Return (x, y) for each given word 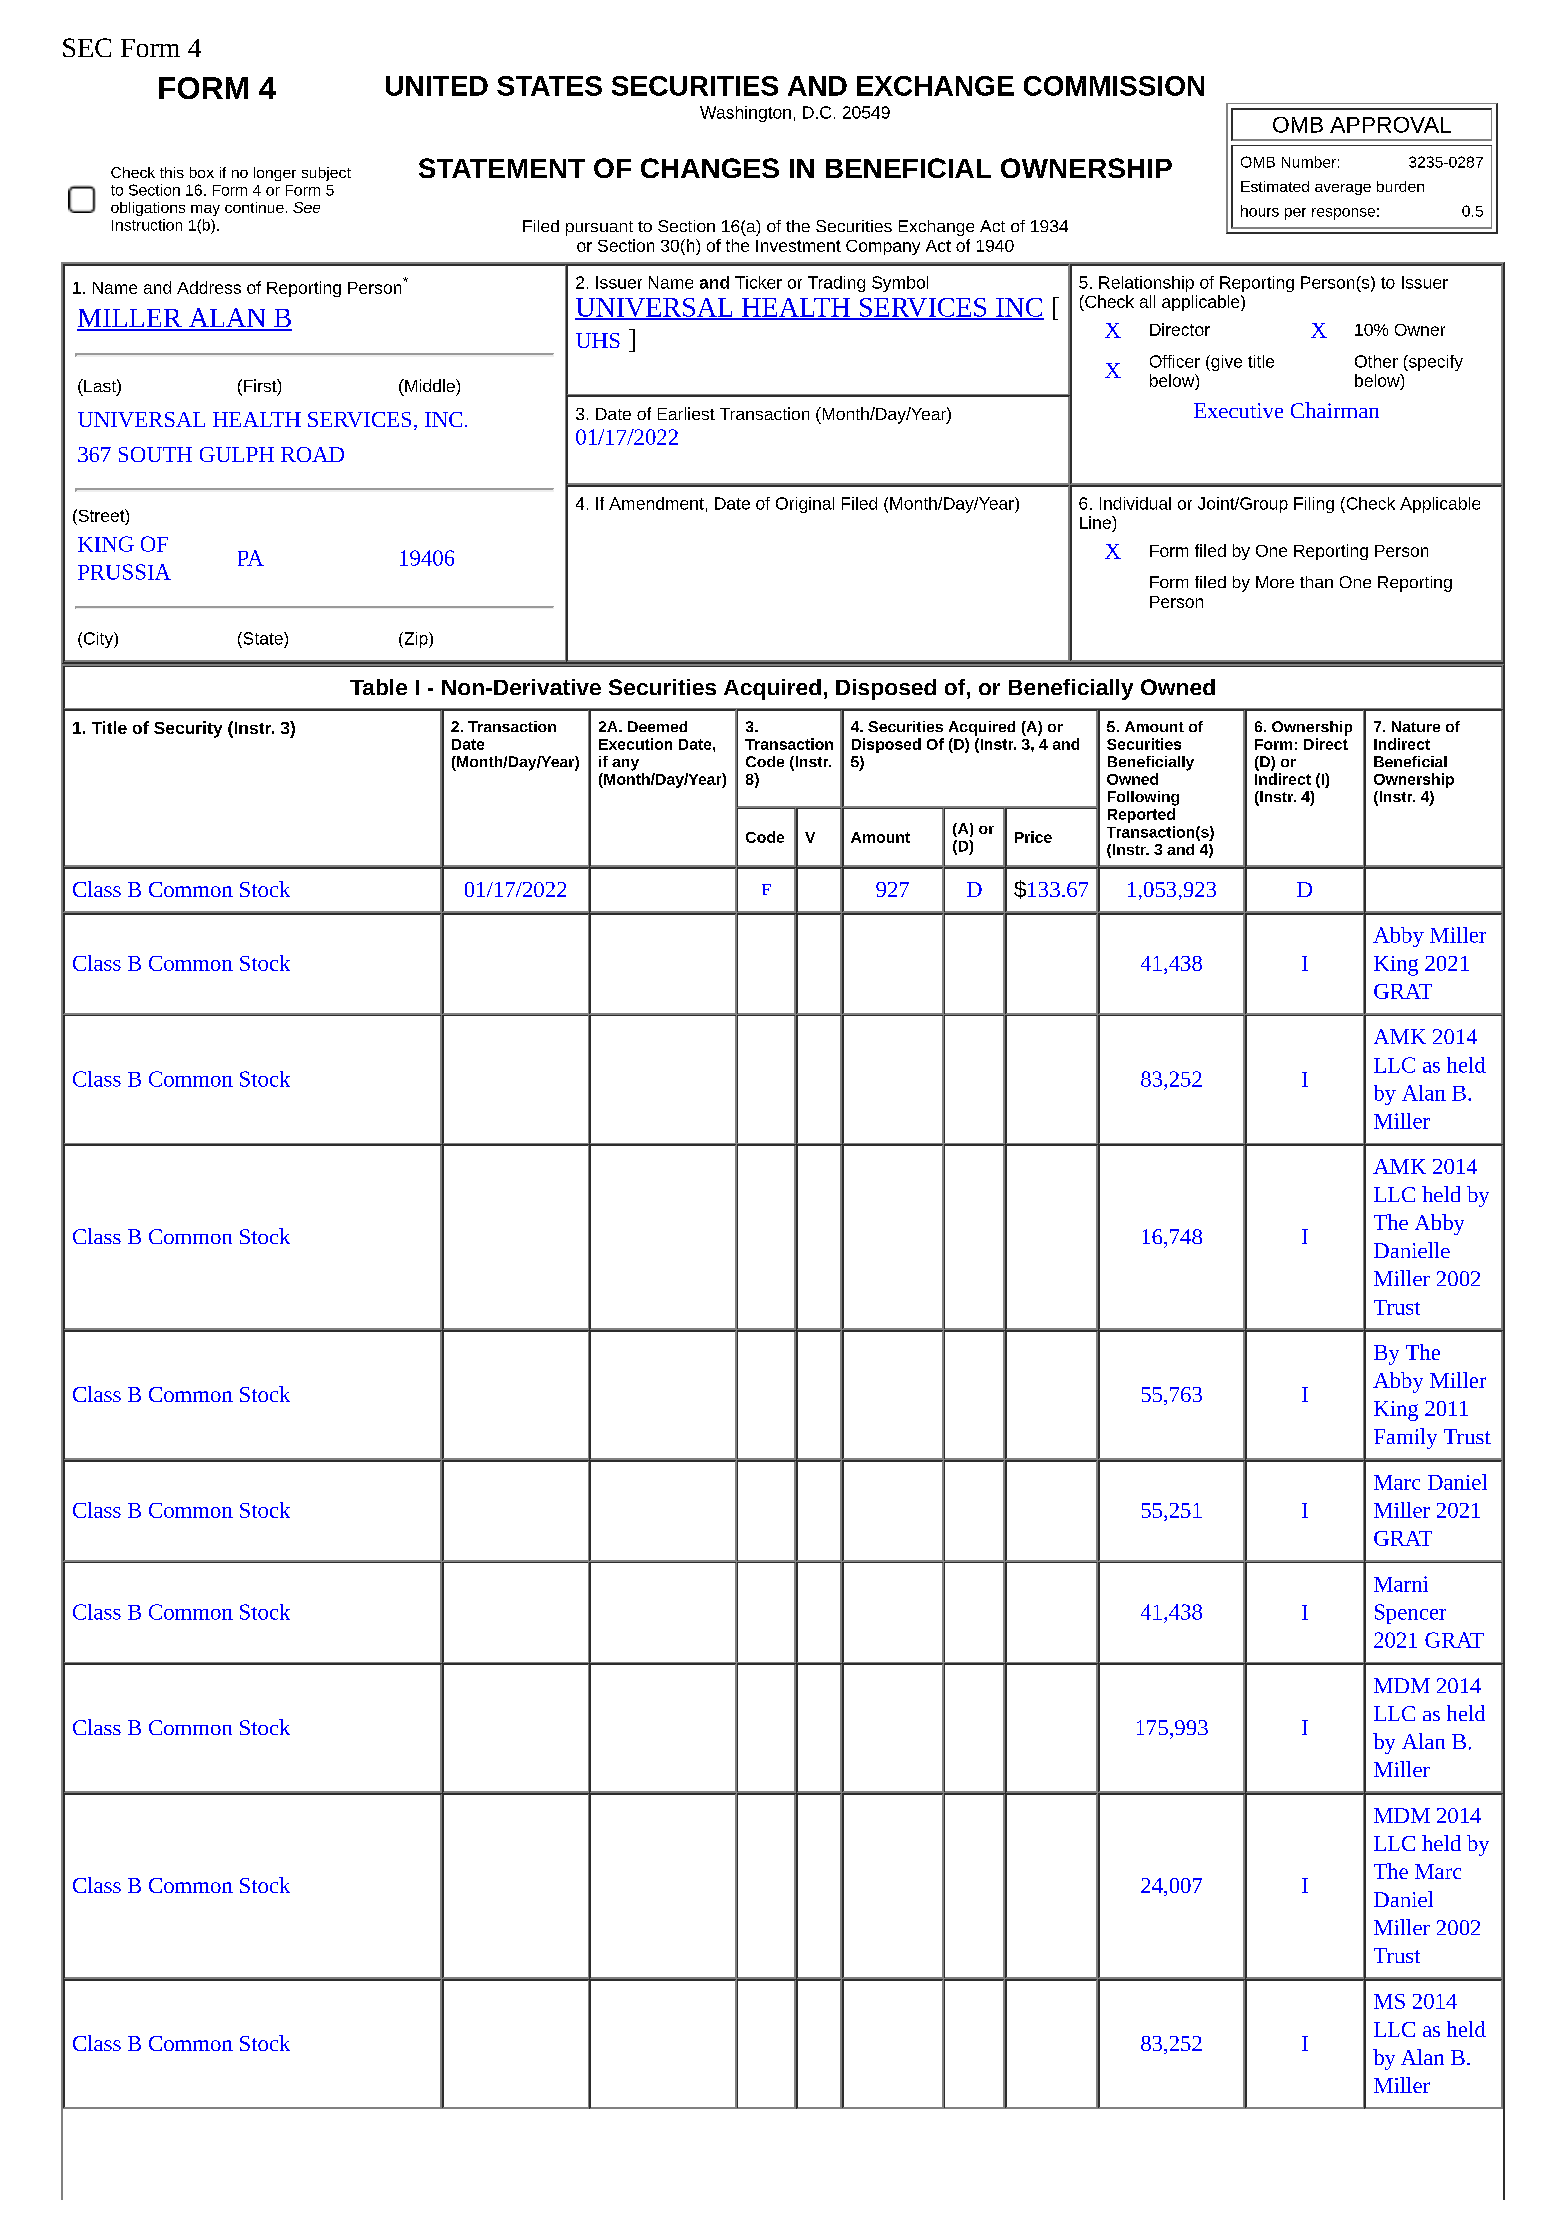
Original (805, 505)
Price (1033, 837)
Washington (745, 114)
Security (188, 729)
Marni (1401, 1584)
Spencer (1410, 1614)
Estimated (1275, 186)
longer (275, 174)
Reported (1141, 815)
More (1275, 582)
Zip (416, 640)
